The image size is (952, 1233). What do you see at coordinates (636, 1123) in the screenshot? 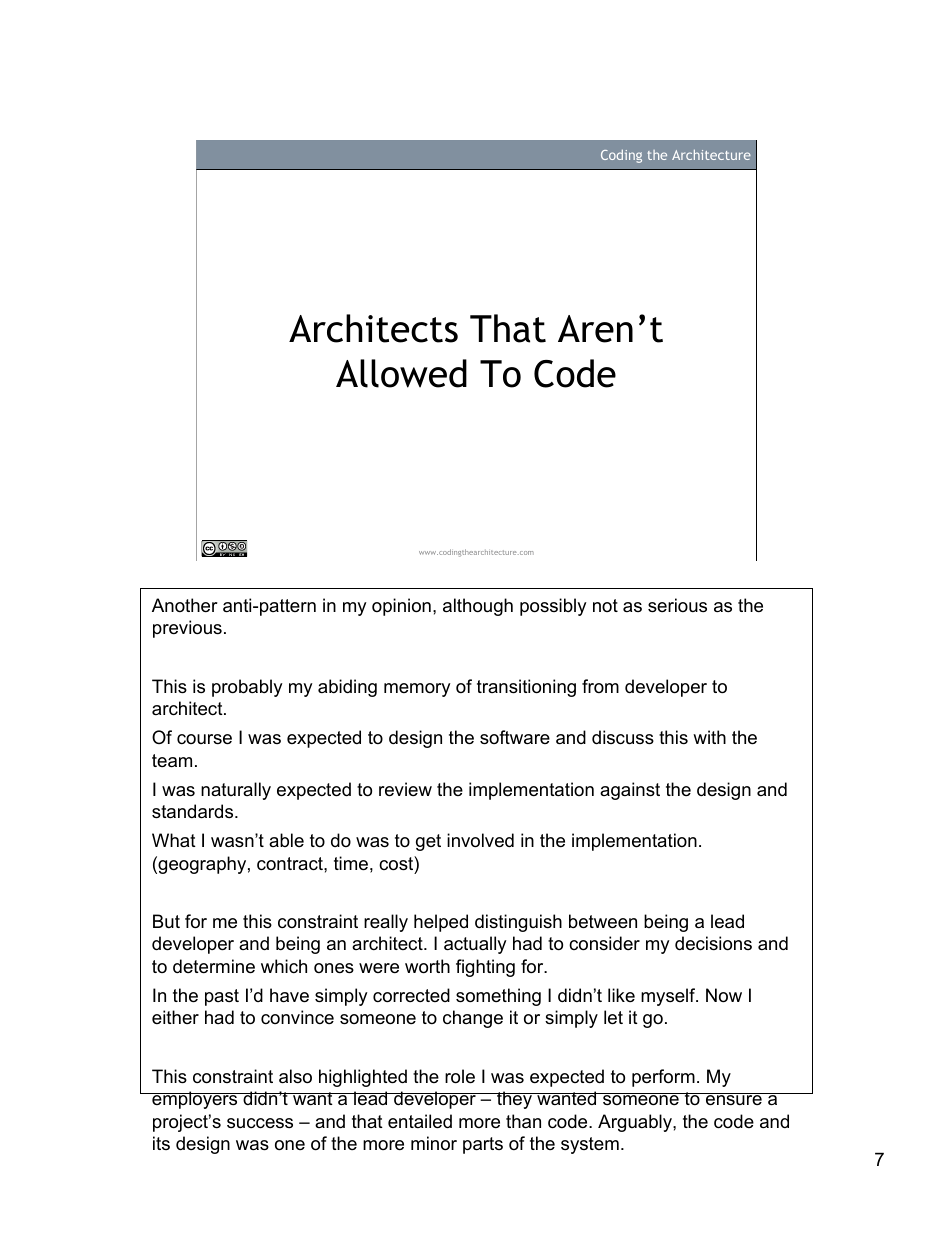
I see `Arguably` at bounding box center [636, 1123].
